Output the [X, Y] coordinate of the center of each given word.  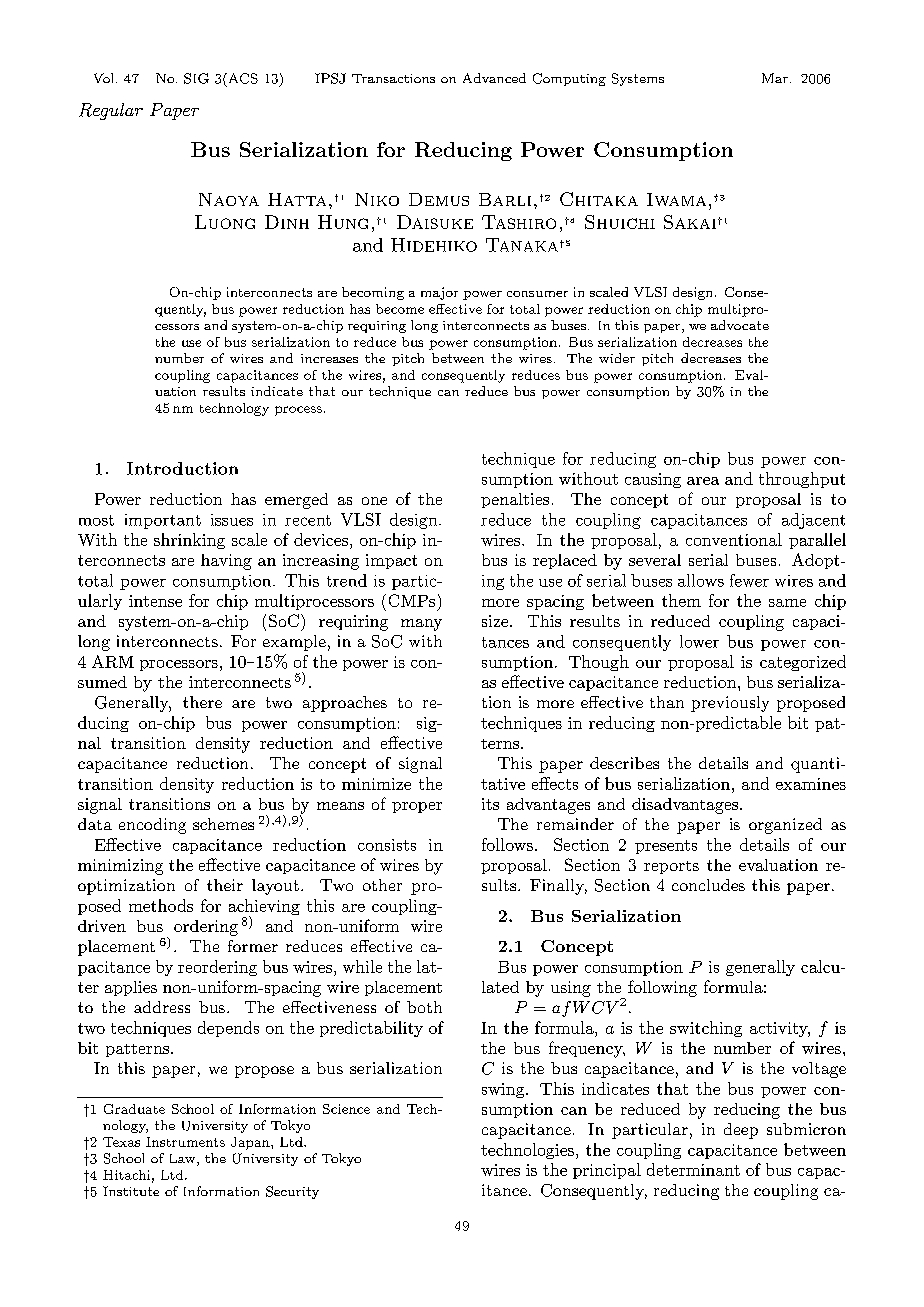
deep [741, 1131]
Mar [775, 78]
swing [504, 1090]
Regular [111, 111]
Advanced [494, 78]
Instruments [185, 1142]
